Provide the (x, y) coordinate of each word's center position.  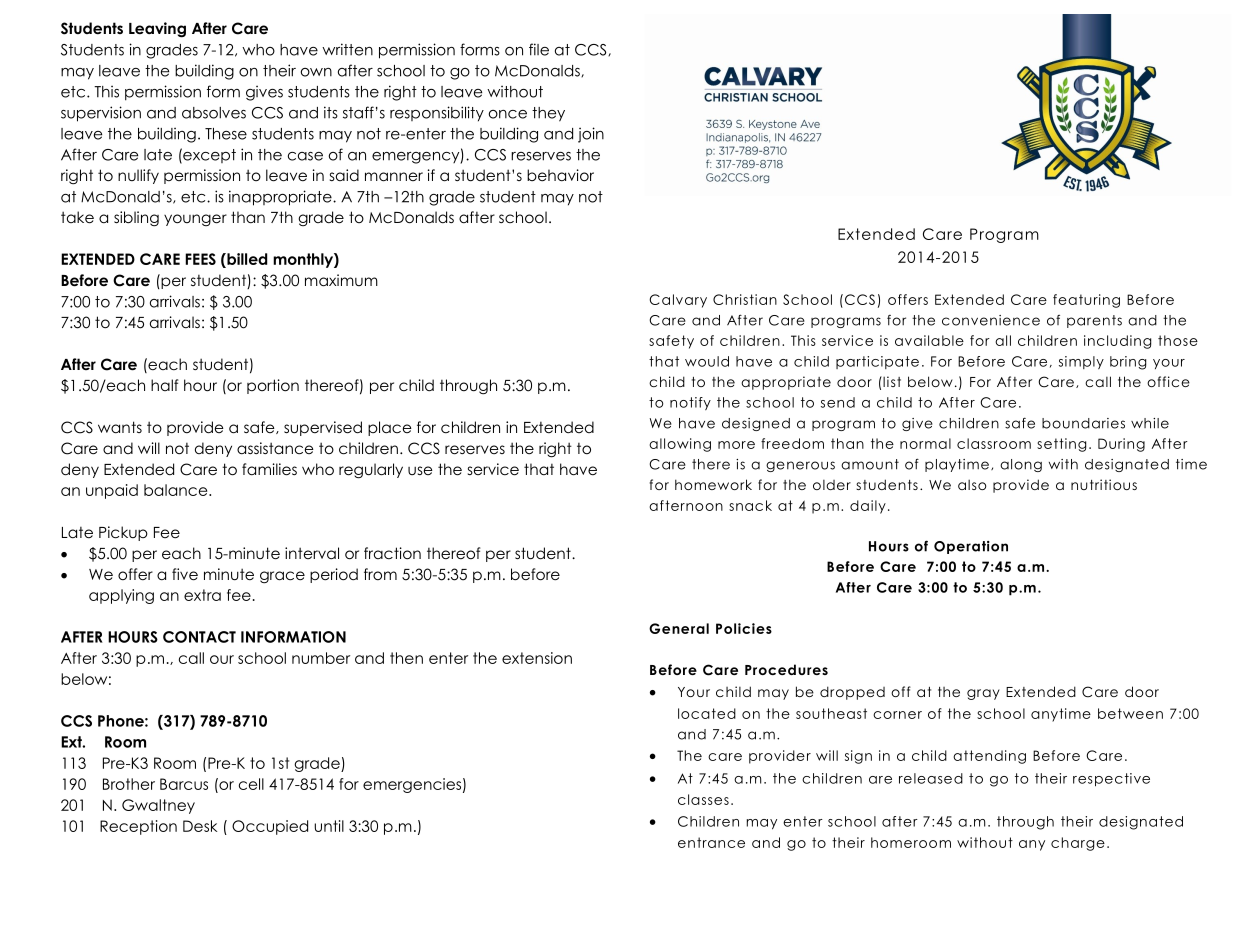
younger (195, 220)
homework (713, 484)
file (539, 49)
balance (177, 490)
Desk (200, 826)
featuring (1086, 301)
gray (983, 694)
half (165, 385)
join (591, 135)
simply (1081, 362)
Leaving (157, 30)
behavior (560, 175)
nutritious (1104, 484)
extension (537, 658)
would (707, 361)
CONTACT (199, 637)
